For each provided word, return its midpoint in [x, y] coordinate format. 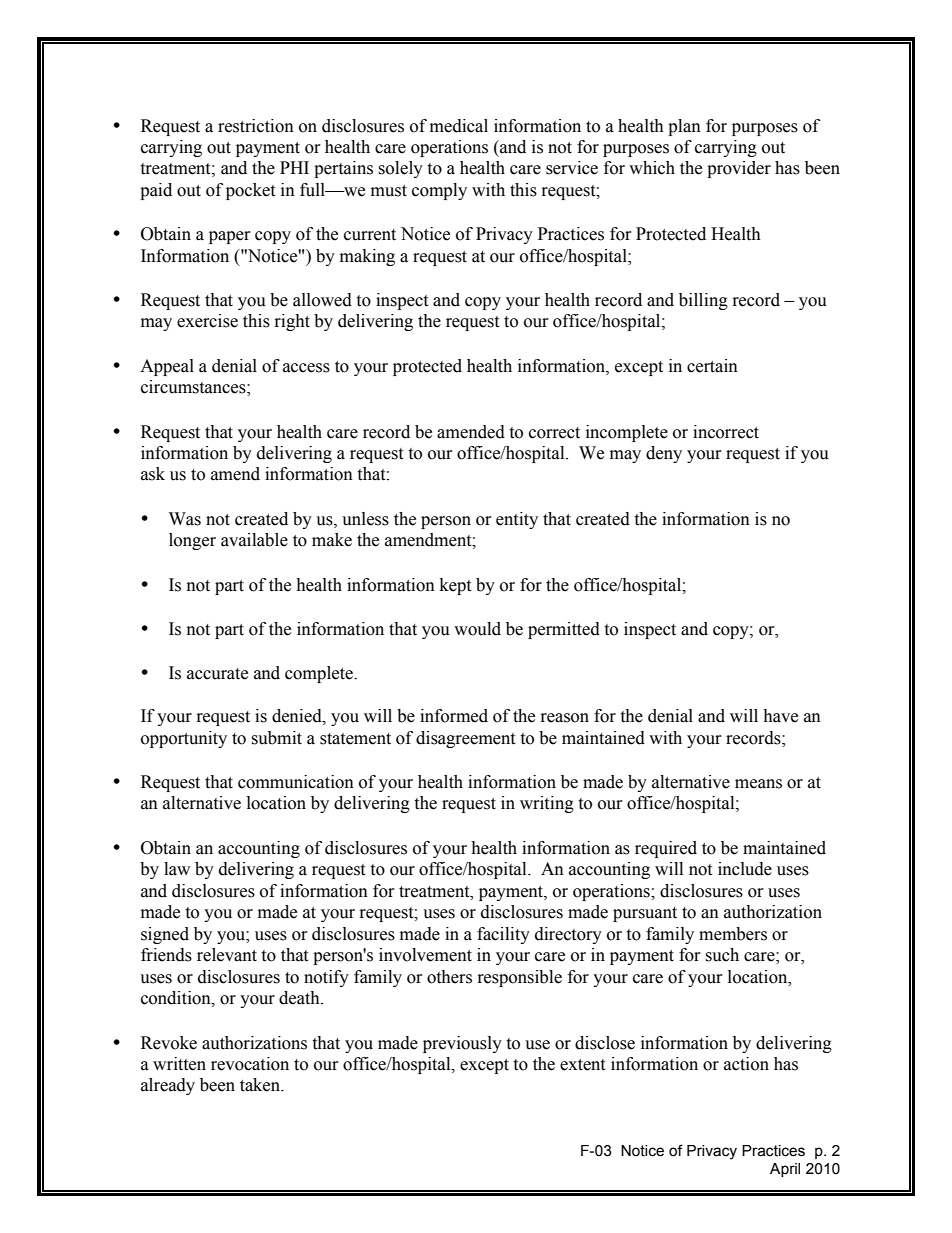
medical [459, 126]
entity [517, 520]
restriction [256, 126]
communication [296, 782]
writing [547, 804]
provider [739, 169]
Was [185, 519]
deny [664, 454]
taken [261, 1085]
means [758, 784]
